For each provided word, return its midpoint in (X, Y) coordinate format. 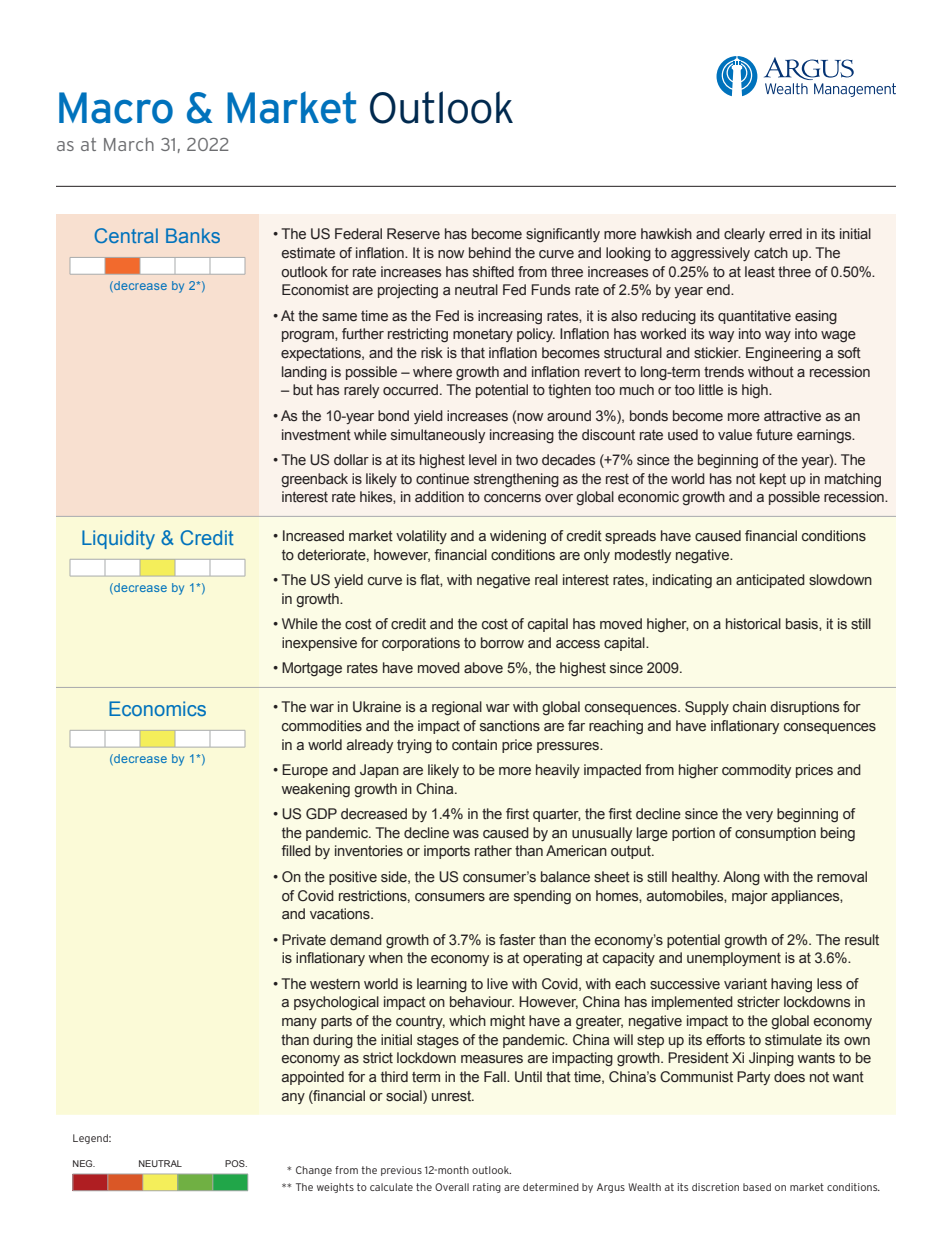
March (129, 144)
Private (304, 940)
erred (785, 234)
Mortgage (312, 669)
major (750, 897)
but (303, 389)
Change (314, 1171)
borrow (502, 642)
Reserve (413, 234)
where (432, 372)
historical (753, 624)
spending (542, 897)
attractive (792, 416)
